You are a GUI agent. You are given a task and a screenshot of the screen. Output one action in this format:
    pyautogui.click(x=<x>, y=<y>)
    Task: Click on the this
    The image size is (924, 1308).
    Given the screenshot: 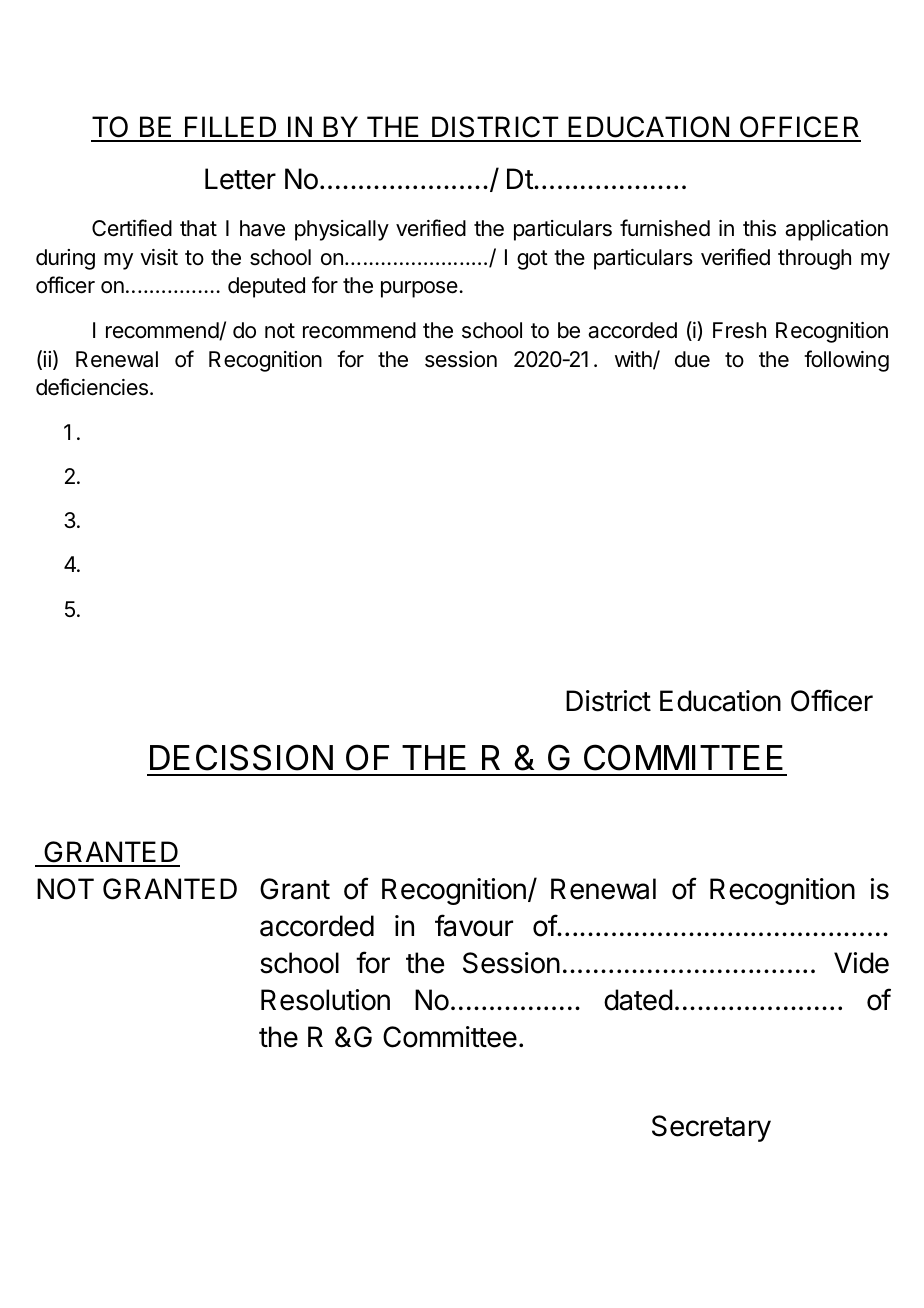 What is the action you would take?
    pyautogui.click(x=759, y=228)
